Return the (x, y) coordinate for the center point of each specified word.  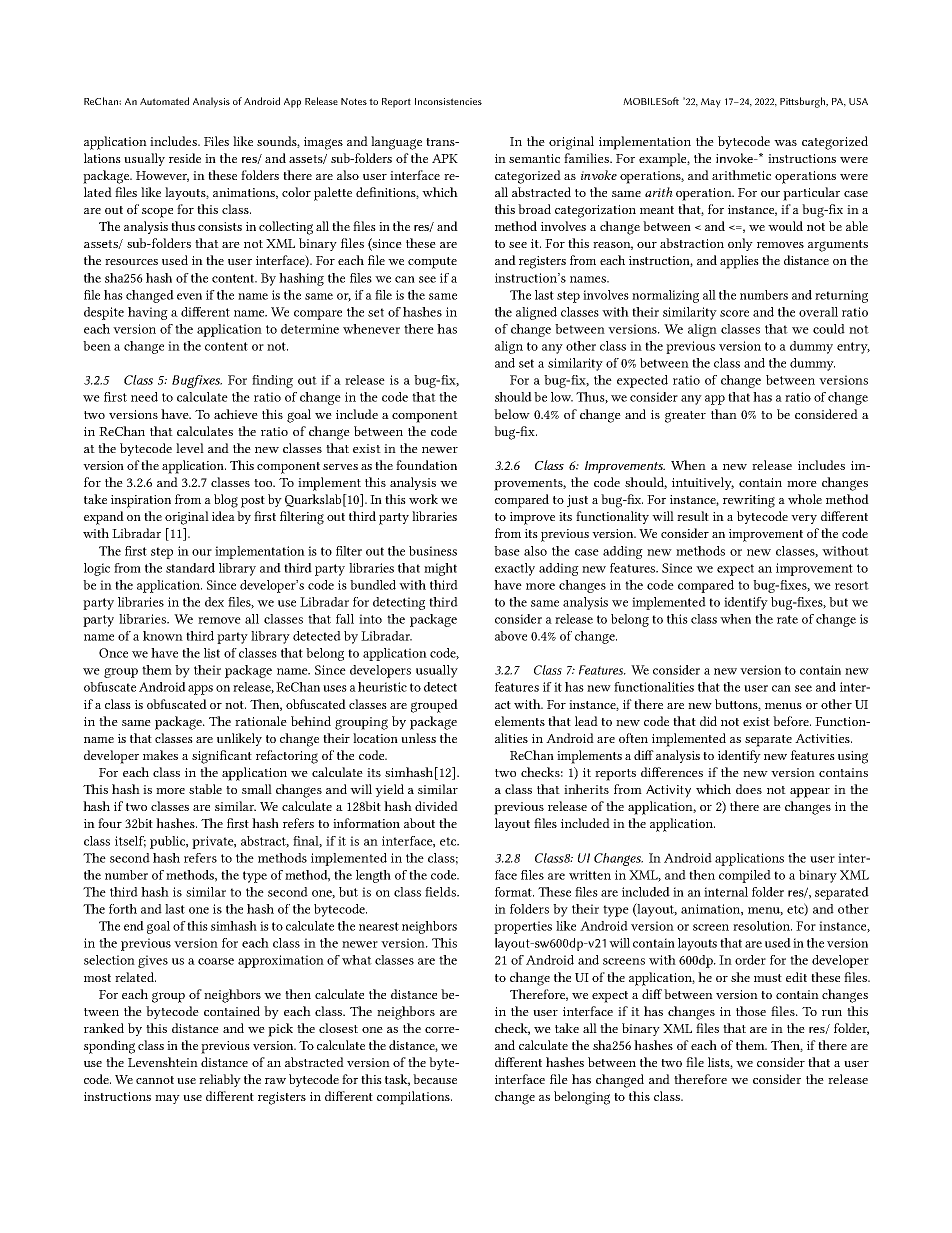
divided (436, 806)
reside (185, 158)
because (435, 1079)
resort (852, 585)
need (144, 397)
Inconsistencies (448, 101)
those (751, 1011)
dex (214, 602)
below (512, 414)
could (829, 329)
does (749, 789)
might (440, 569)
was (785, 143)
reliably (220, 1080)
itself (130, 842)
